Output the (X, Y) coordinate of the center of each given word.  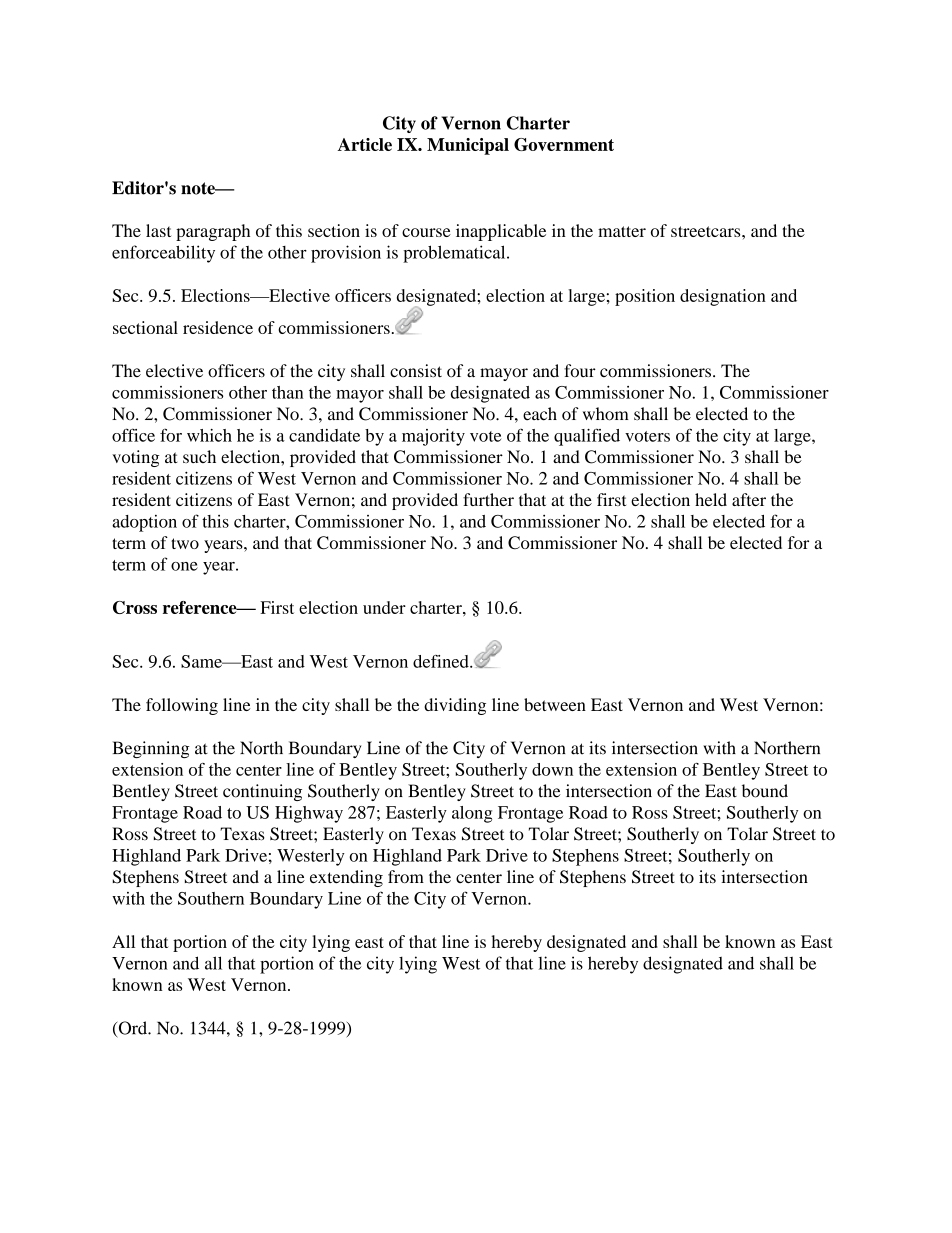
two (185, 543)
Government (564, 144)
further (488, 499)
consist (416, 371)
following (182, 706)
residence (218, 327)
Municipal (468, 146)
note (199, 188)
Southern (211, 898)
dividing (455, 706)
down (552, 769)
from (406, 876)
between (555, 704)
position (645, 297)
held (711, 499)
